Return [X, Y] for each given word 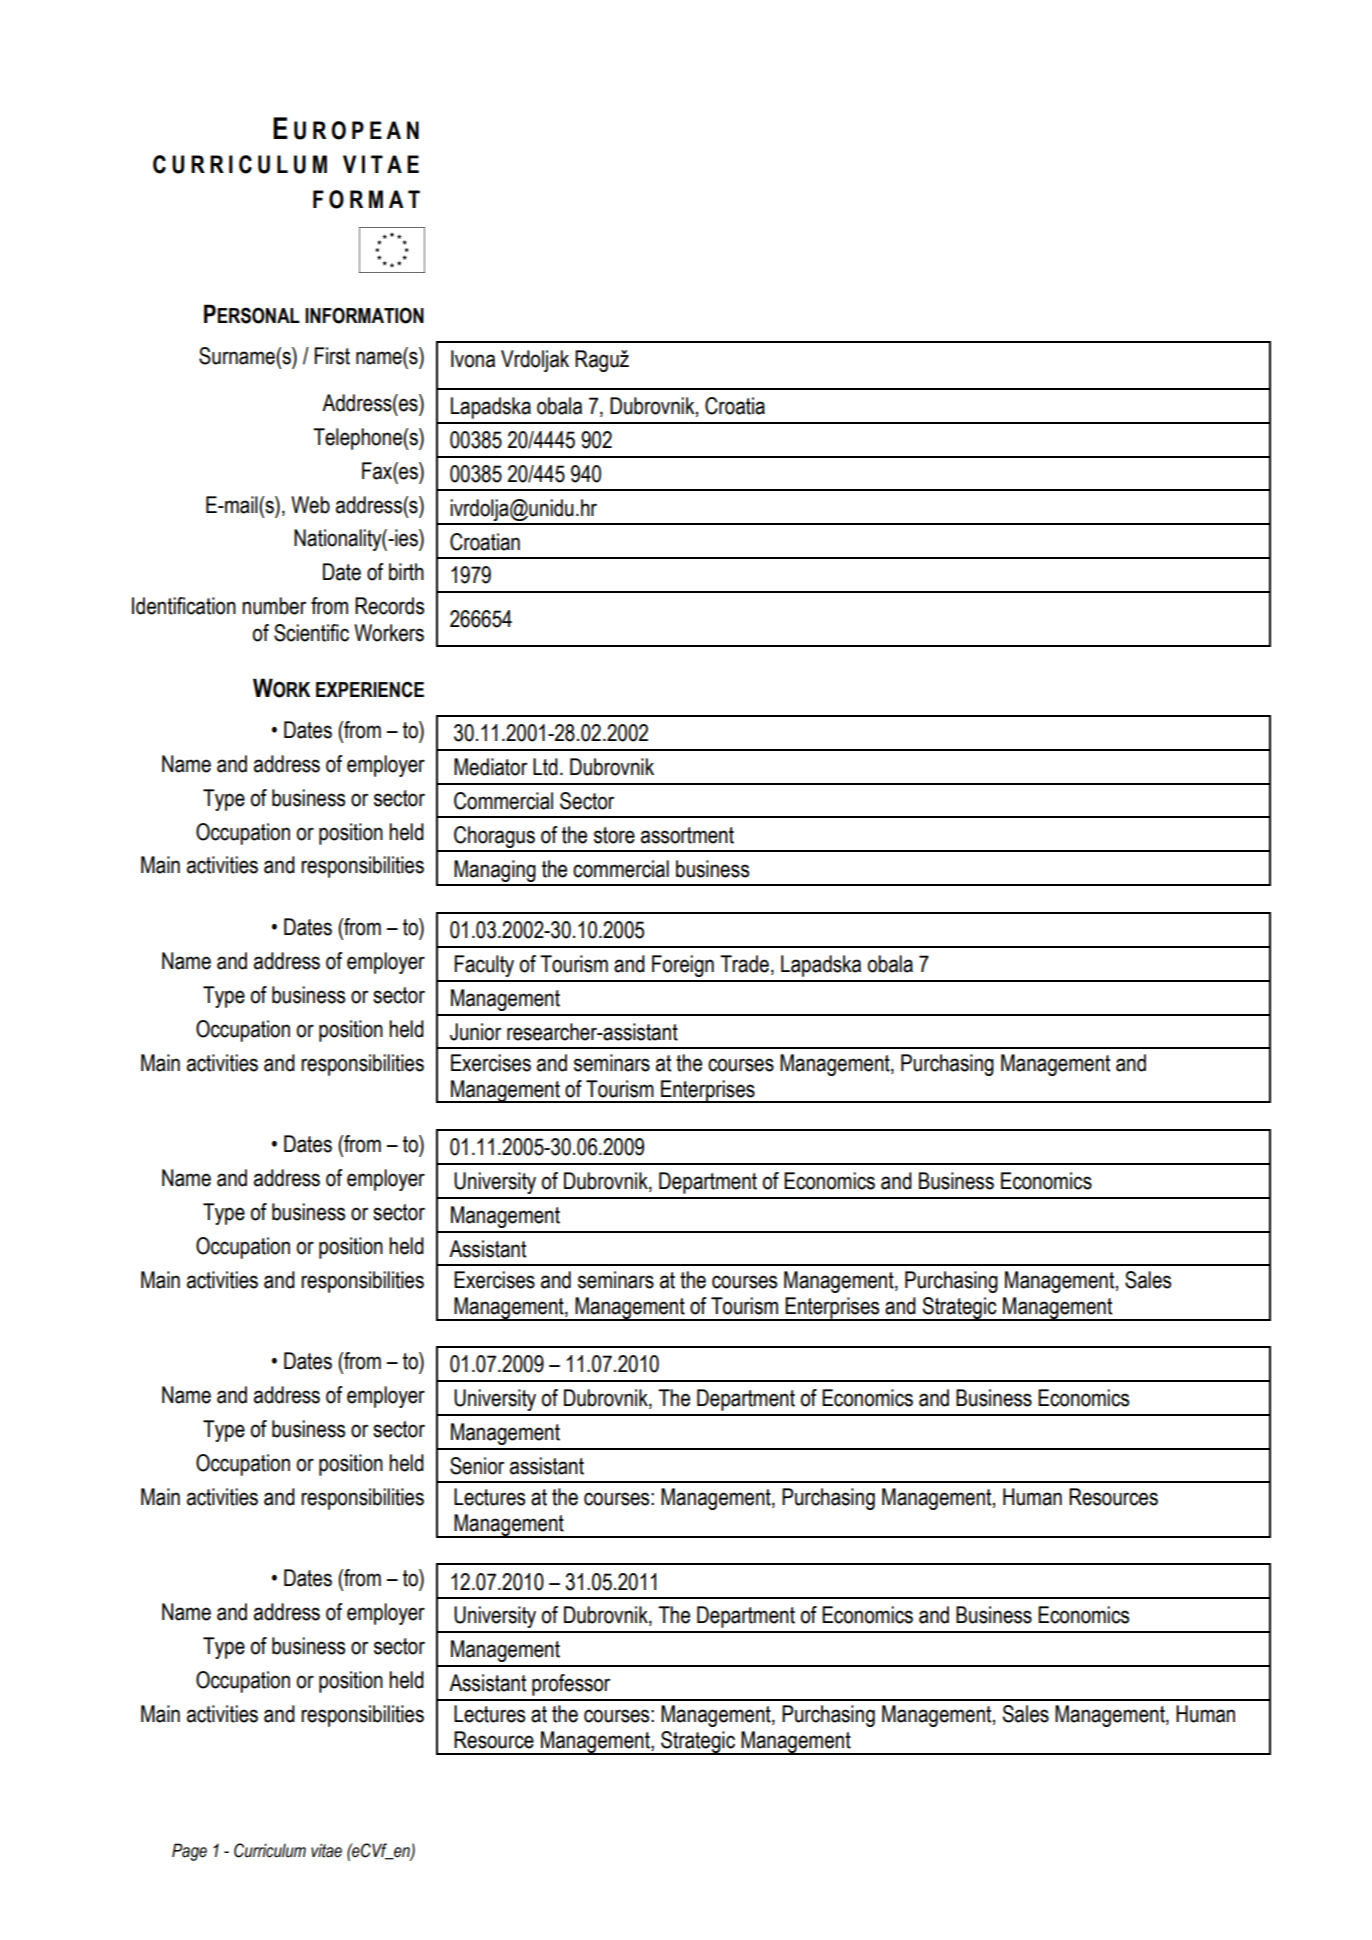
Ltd [545, 767]
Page [189, 1852]
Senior [477, 1466]
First [332, 356]
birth [406, 572]
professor [571, 1685]
